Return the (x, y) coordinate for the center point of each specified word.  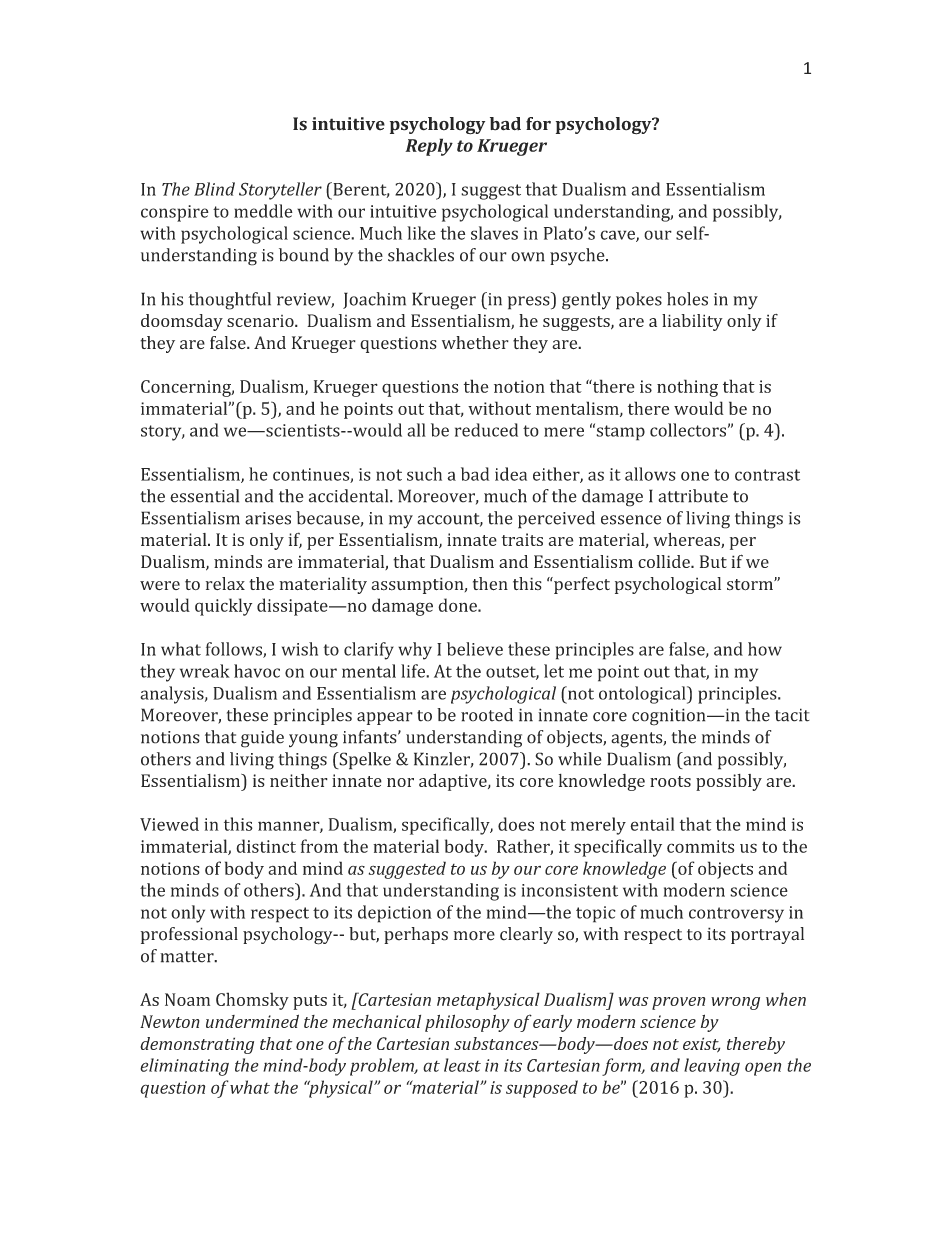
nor (400, 782)
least (462, 1065)
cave (618, 236)
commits (700, 846)
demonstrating (197, 1045)
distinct (266, 846)
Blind (214, 189)
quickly (223, 607)
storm (751, 585)
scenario (261, 321)
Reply (429, 147)
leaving (712, 1067)
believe (475, 649)
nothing (687, 388)
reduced (486, 430)
